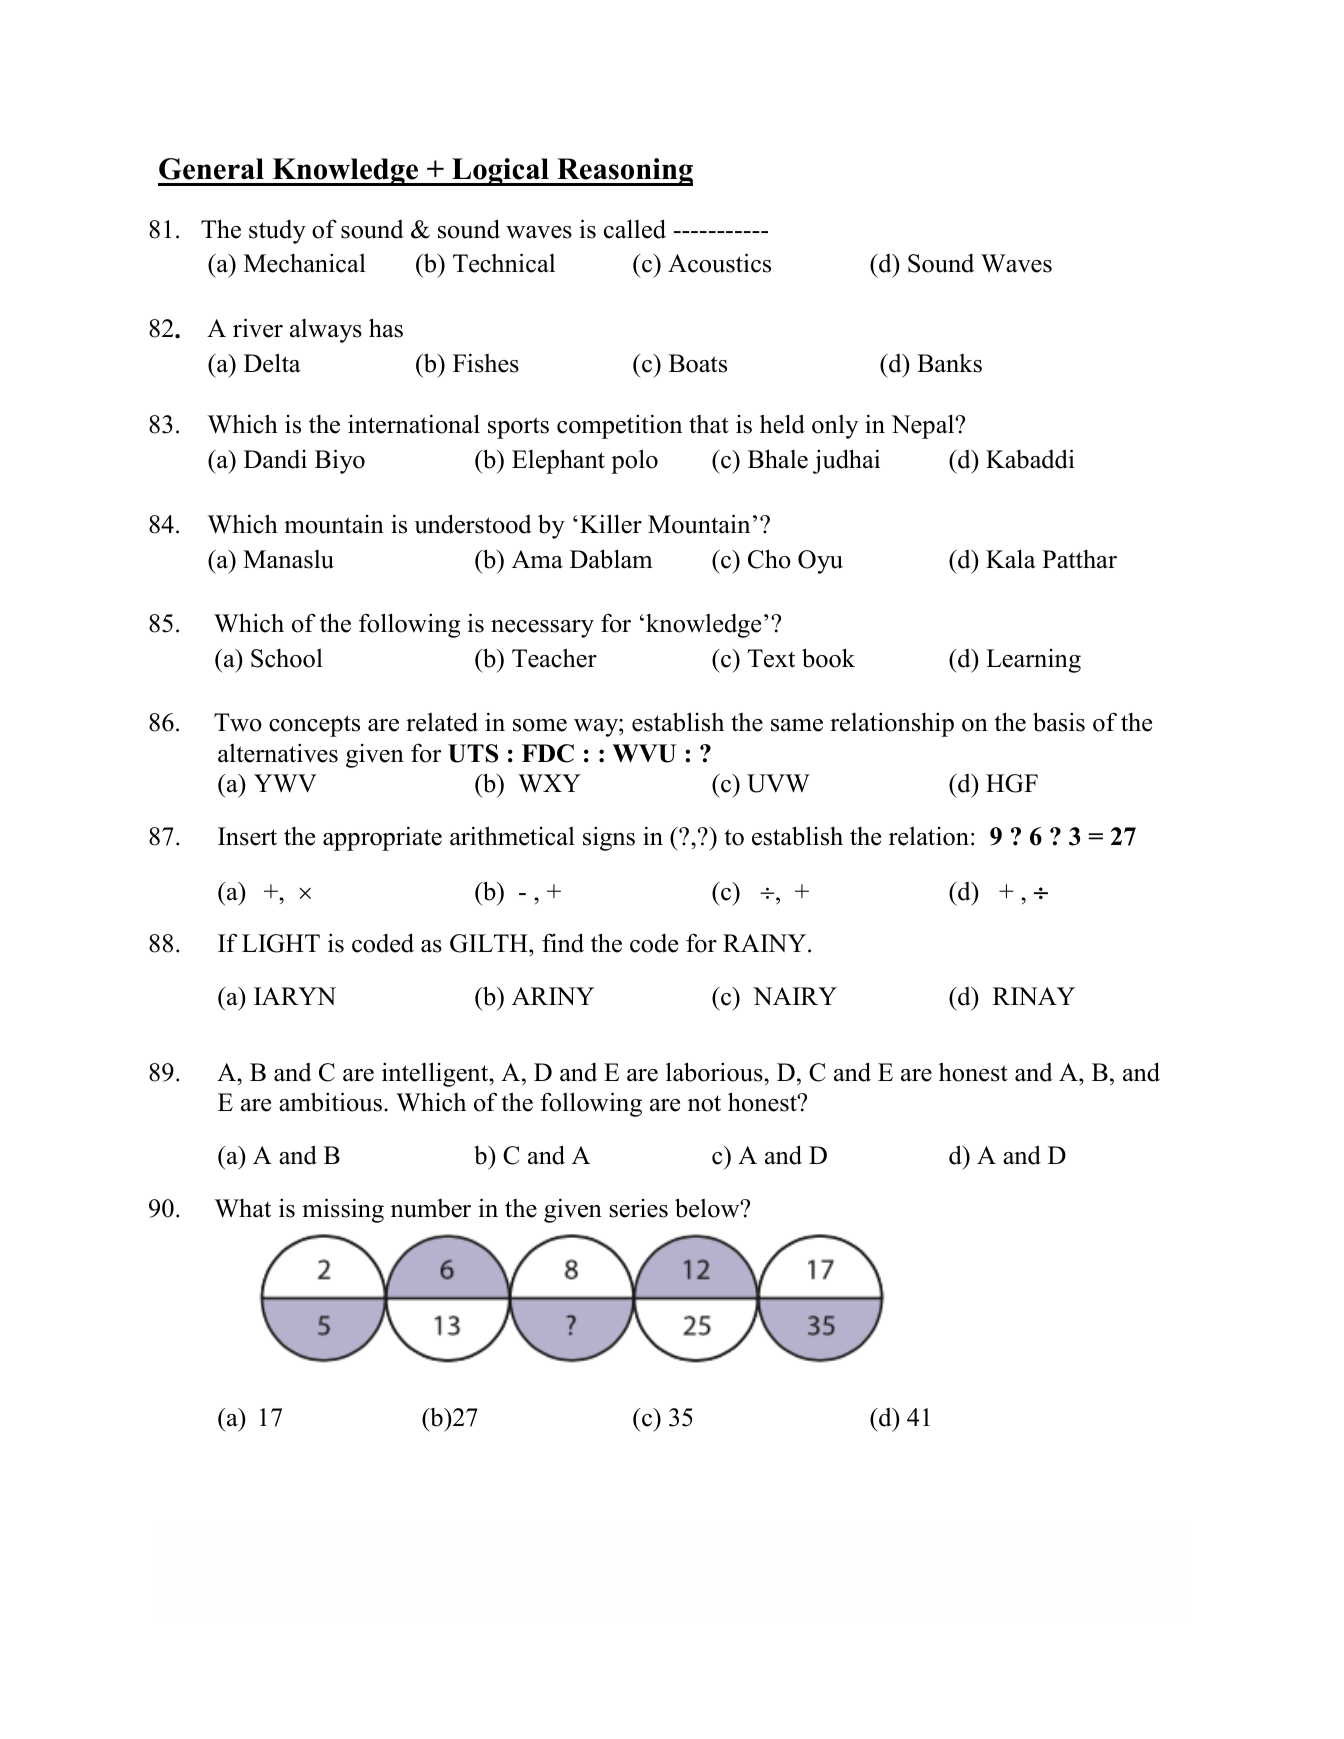 Image resolution: width=1344 pixels, height=1739 pixels. What do you see at coordinates (639, 1208) in the image?
I see `series` at bounding box center [639, 1208].
